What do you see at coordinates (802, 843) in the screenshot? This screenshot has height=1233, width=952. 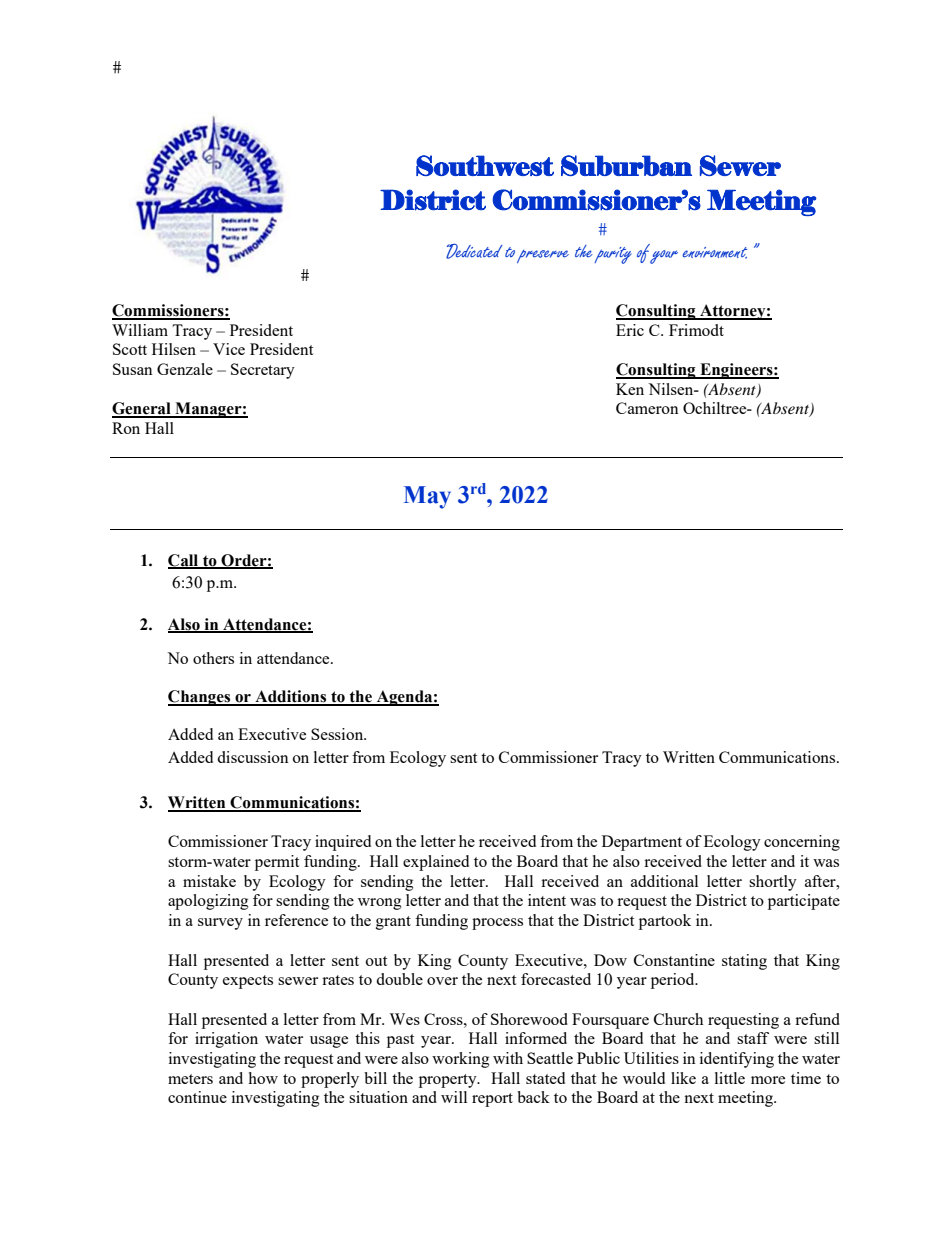 I see `concerning` at bounding box center [802, 843].
